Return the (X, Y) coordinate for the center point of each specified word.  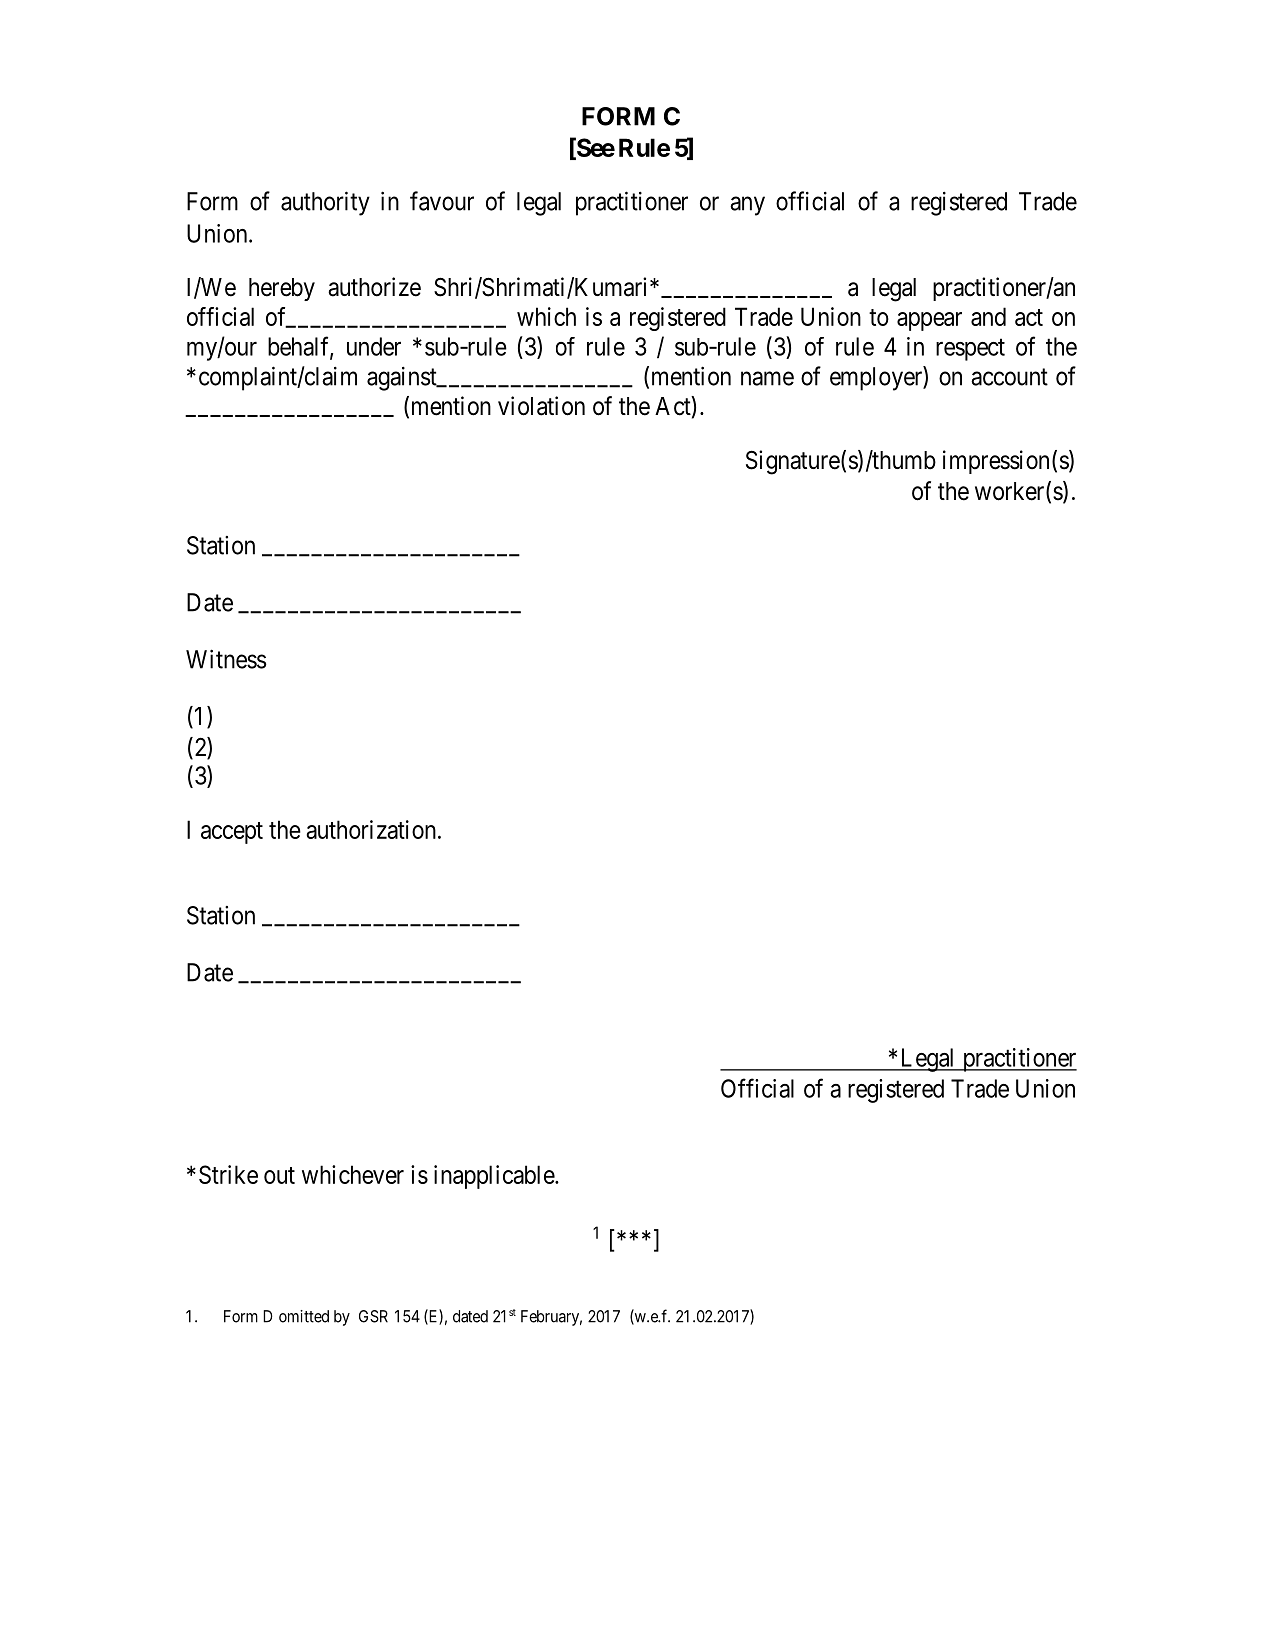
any (747, 206)
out (279, 1175)
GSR (373, 1316)
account (1009, 377)
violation (541, 406)
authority (325, 203)
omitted (304, 1316)
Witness (226, 659)
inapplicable (495, 1177)
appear (929, 321)
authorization (371, 829)
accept (232, 833)
